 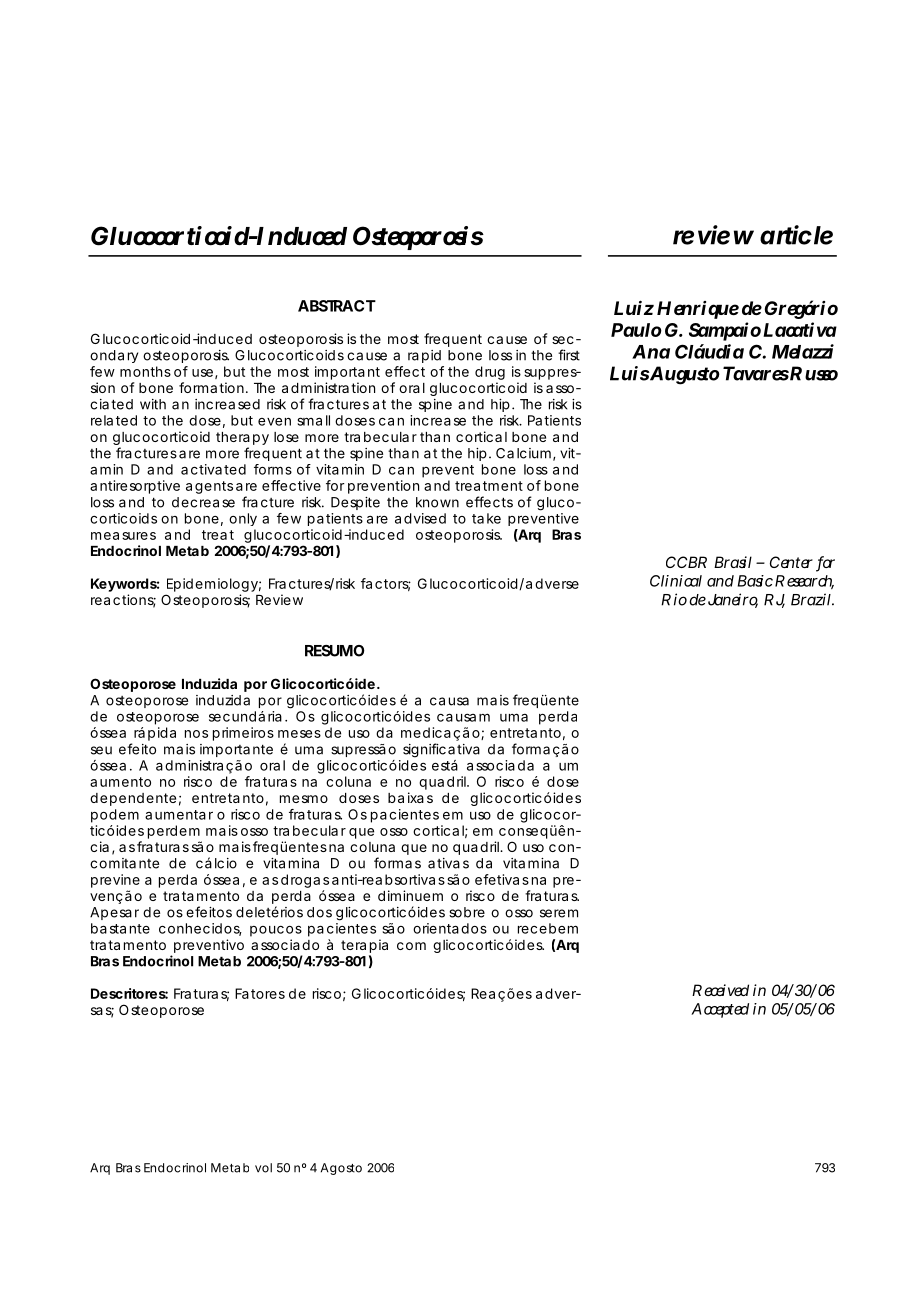 I want to click on Agosto, so click(x=341, y=1169).
